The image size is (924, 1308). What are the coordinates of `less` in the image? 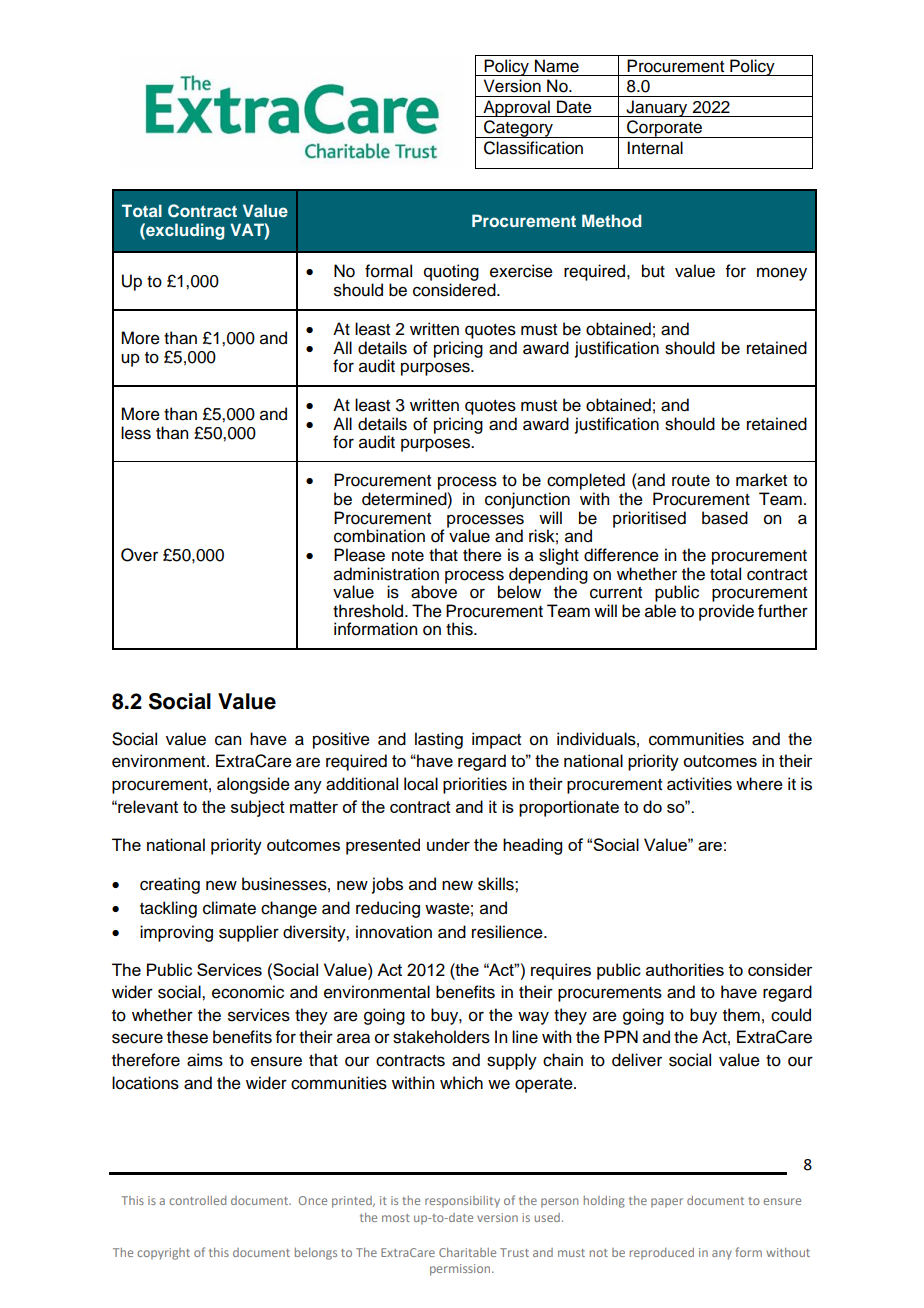 It's located at (136, 433).
